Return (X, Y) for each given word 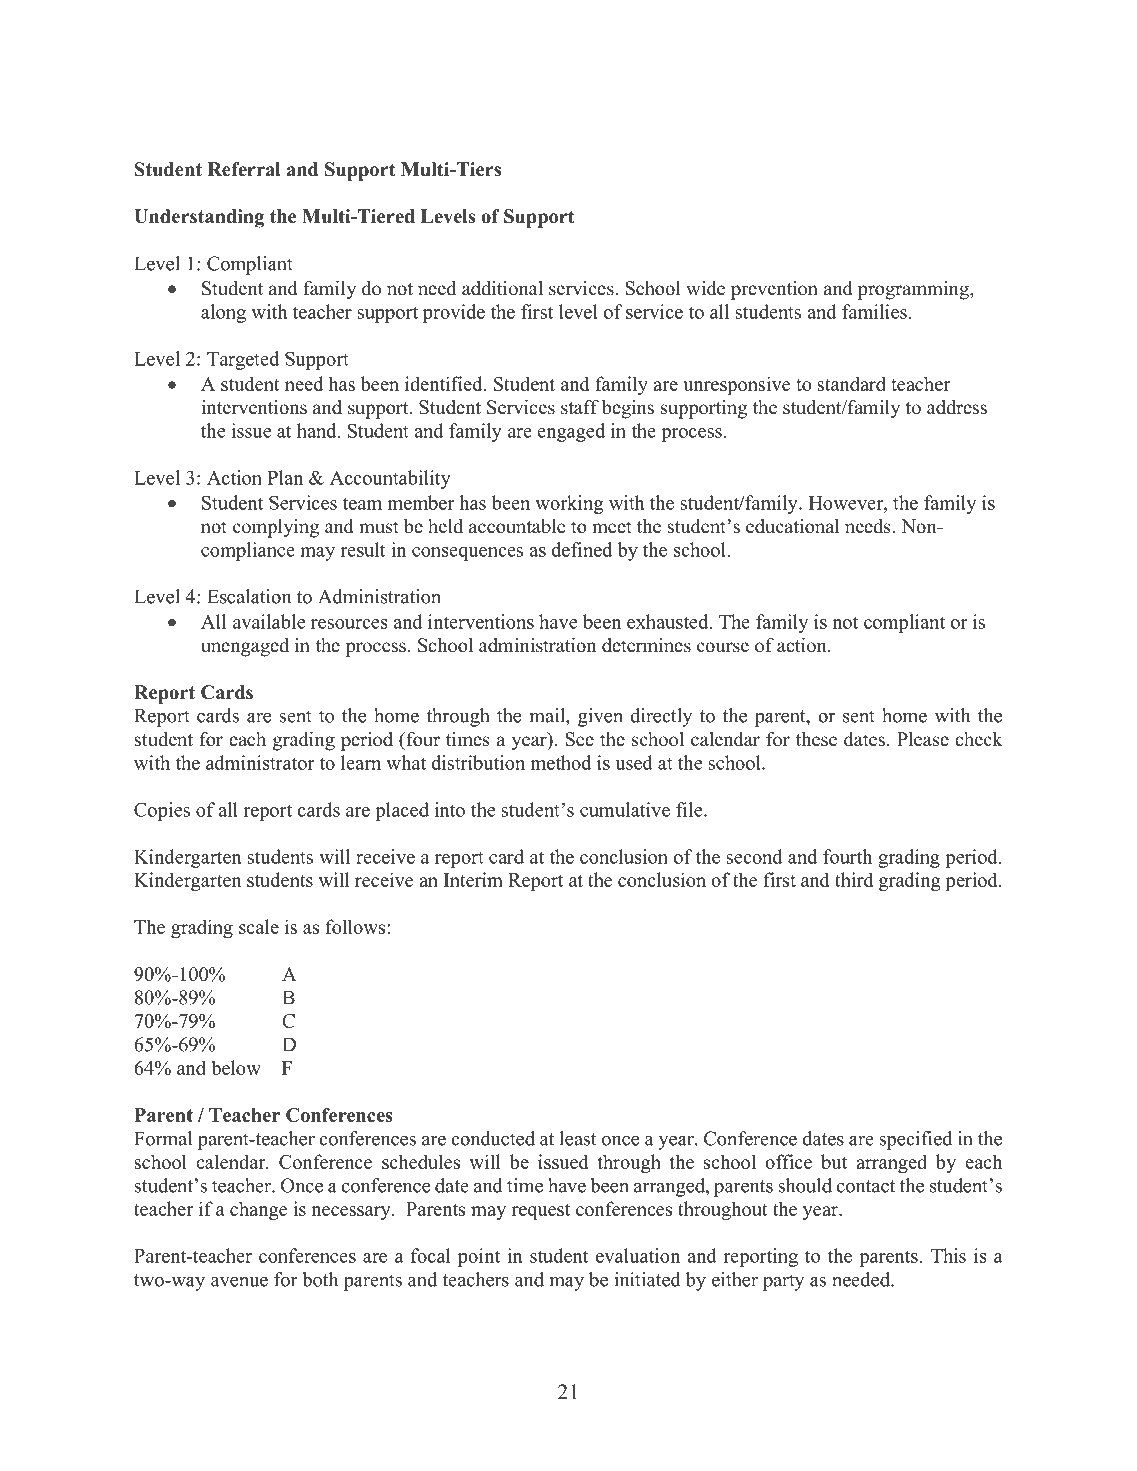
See (580, 739)
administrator (260, 762)
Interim (473, 879)
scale (259, 926)
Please (923, 739)
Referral (244, 169)
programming (914, 290)
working (569, 504)
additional (502, 288)
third (854, 879)
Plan (285, 477)
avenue (239, 1282)
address (957, 407)
